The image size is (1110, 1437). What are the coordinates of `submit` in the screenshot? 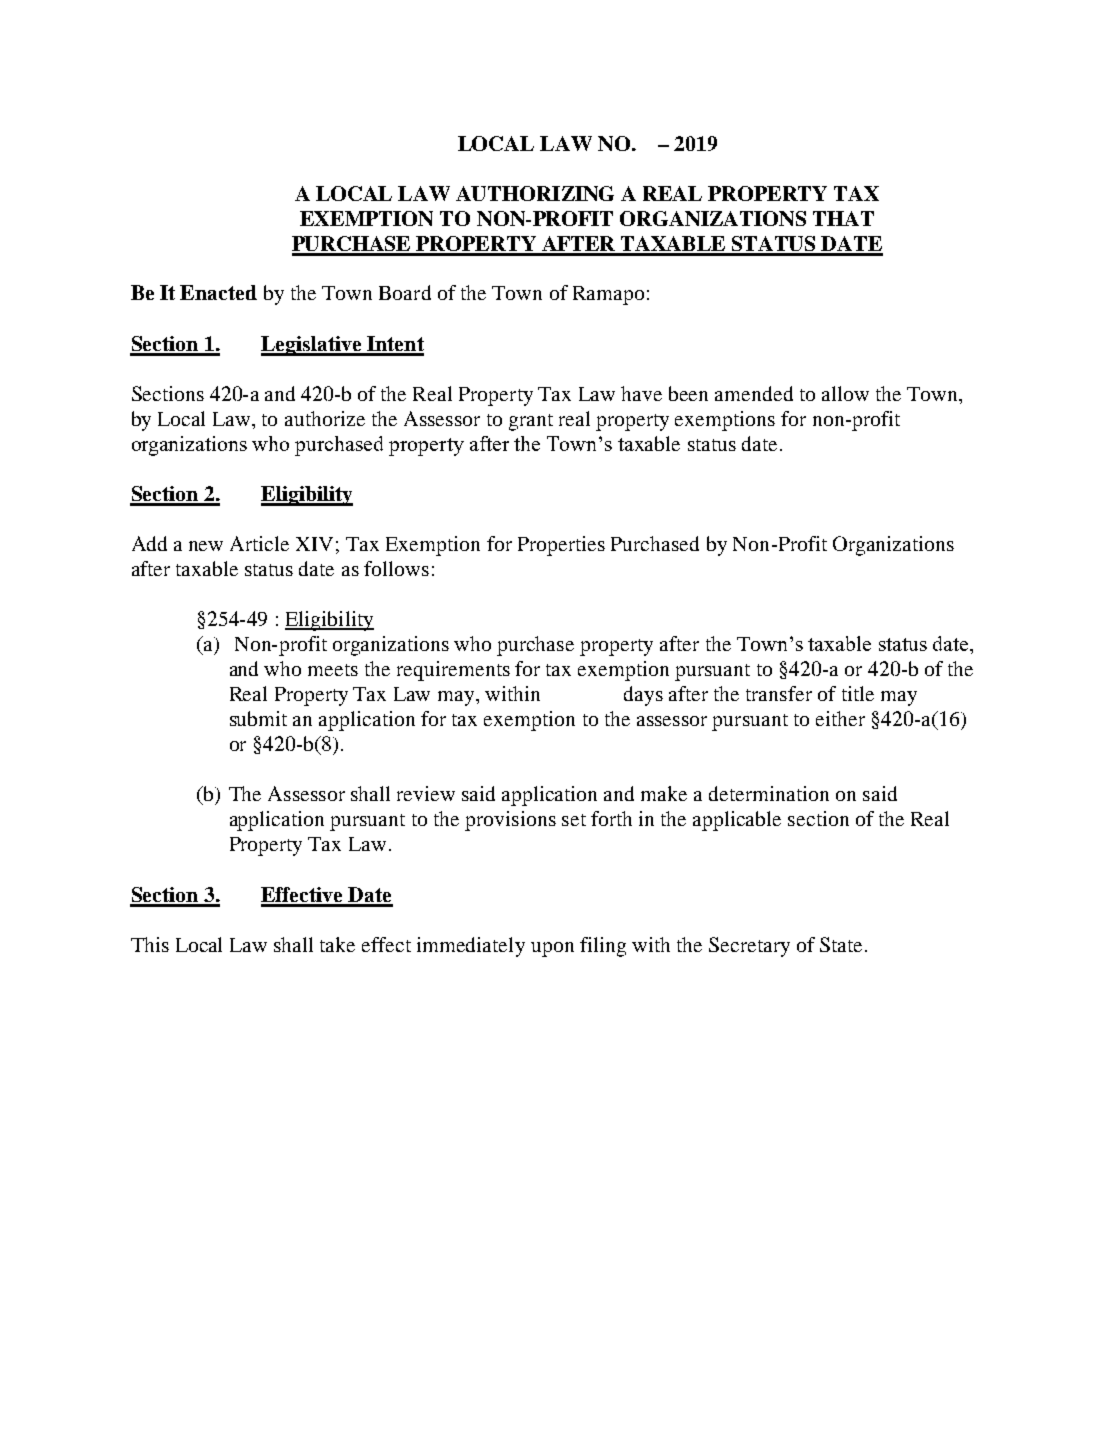 It's located at (258, 718).
